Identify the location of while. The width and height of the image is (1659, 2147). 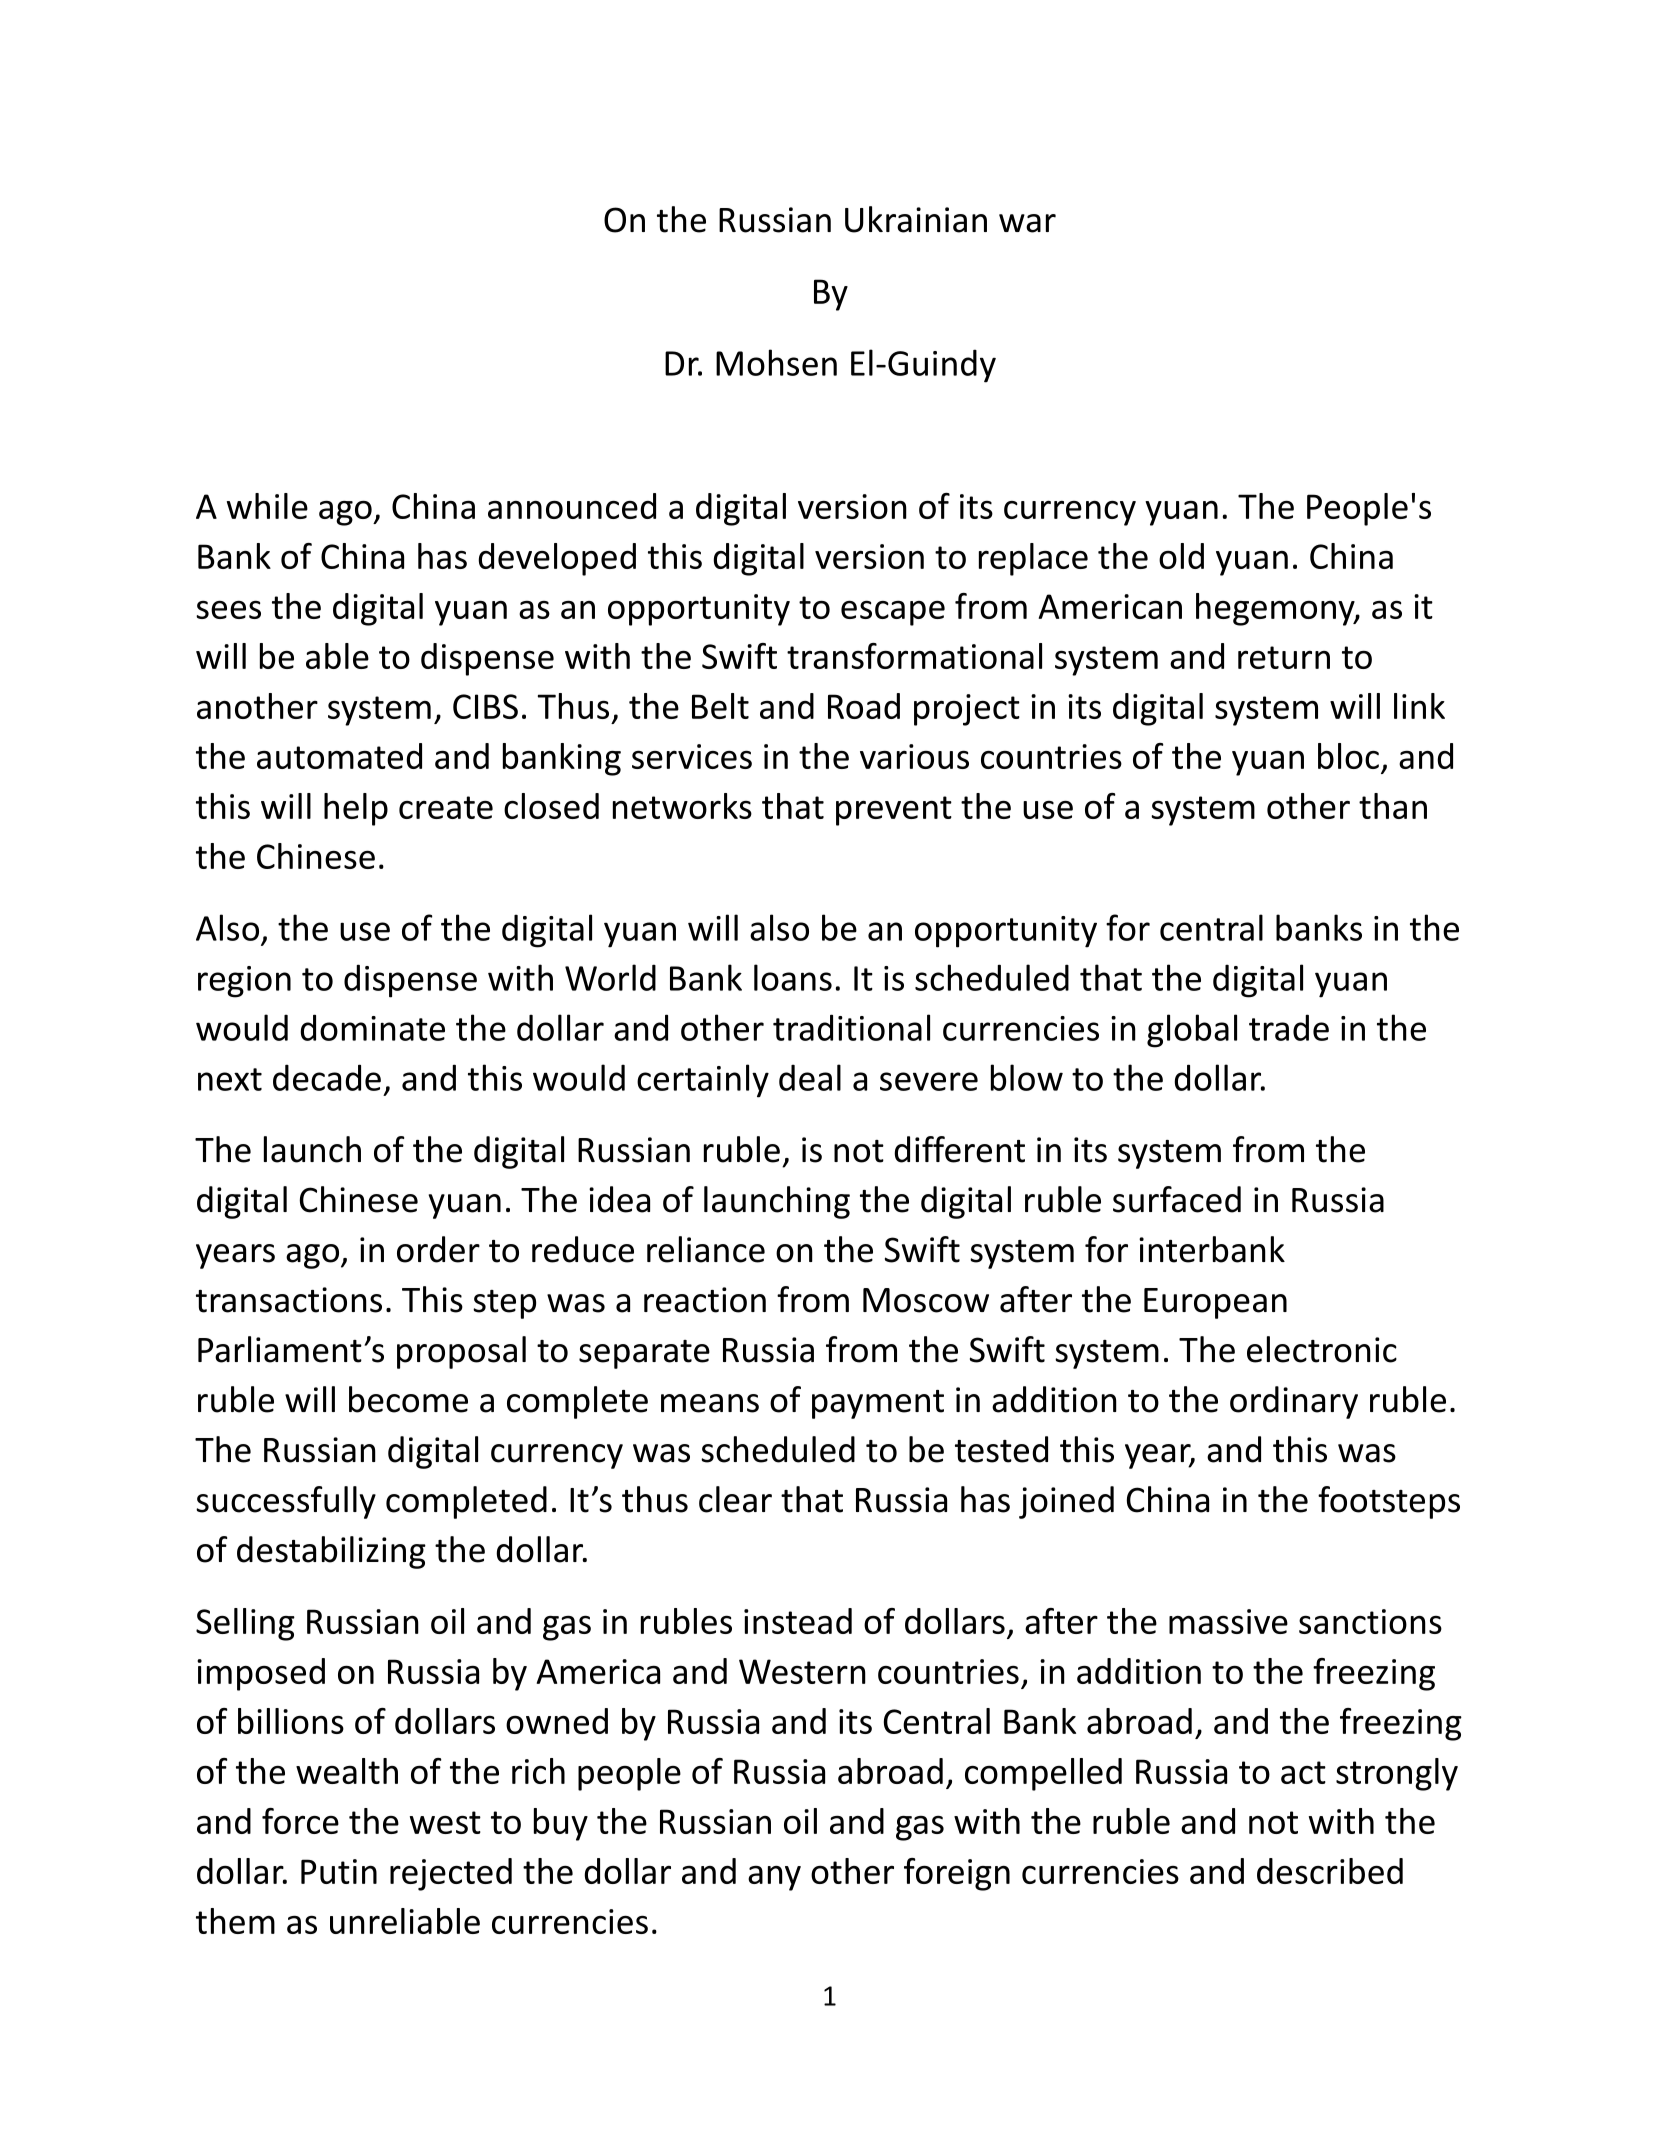
(267, 506).
